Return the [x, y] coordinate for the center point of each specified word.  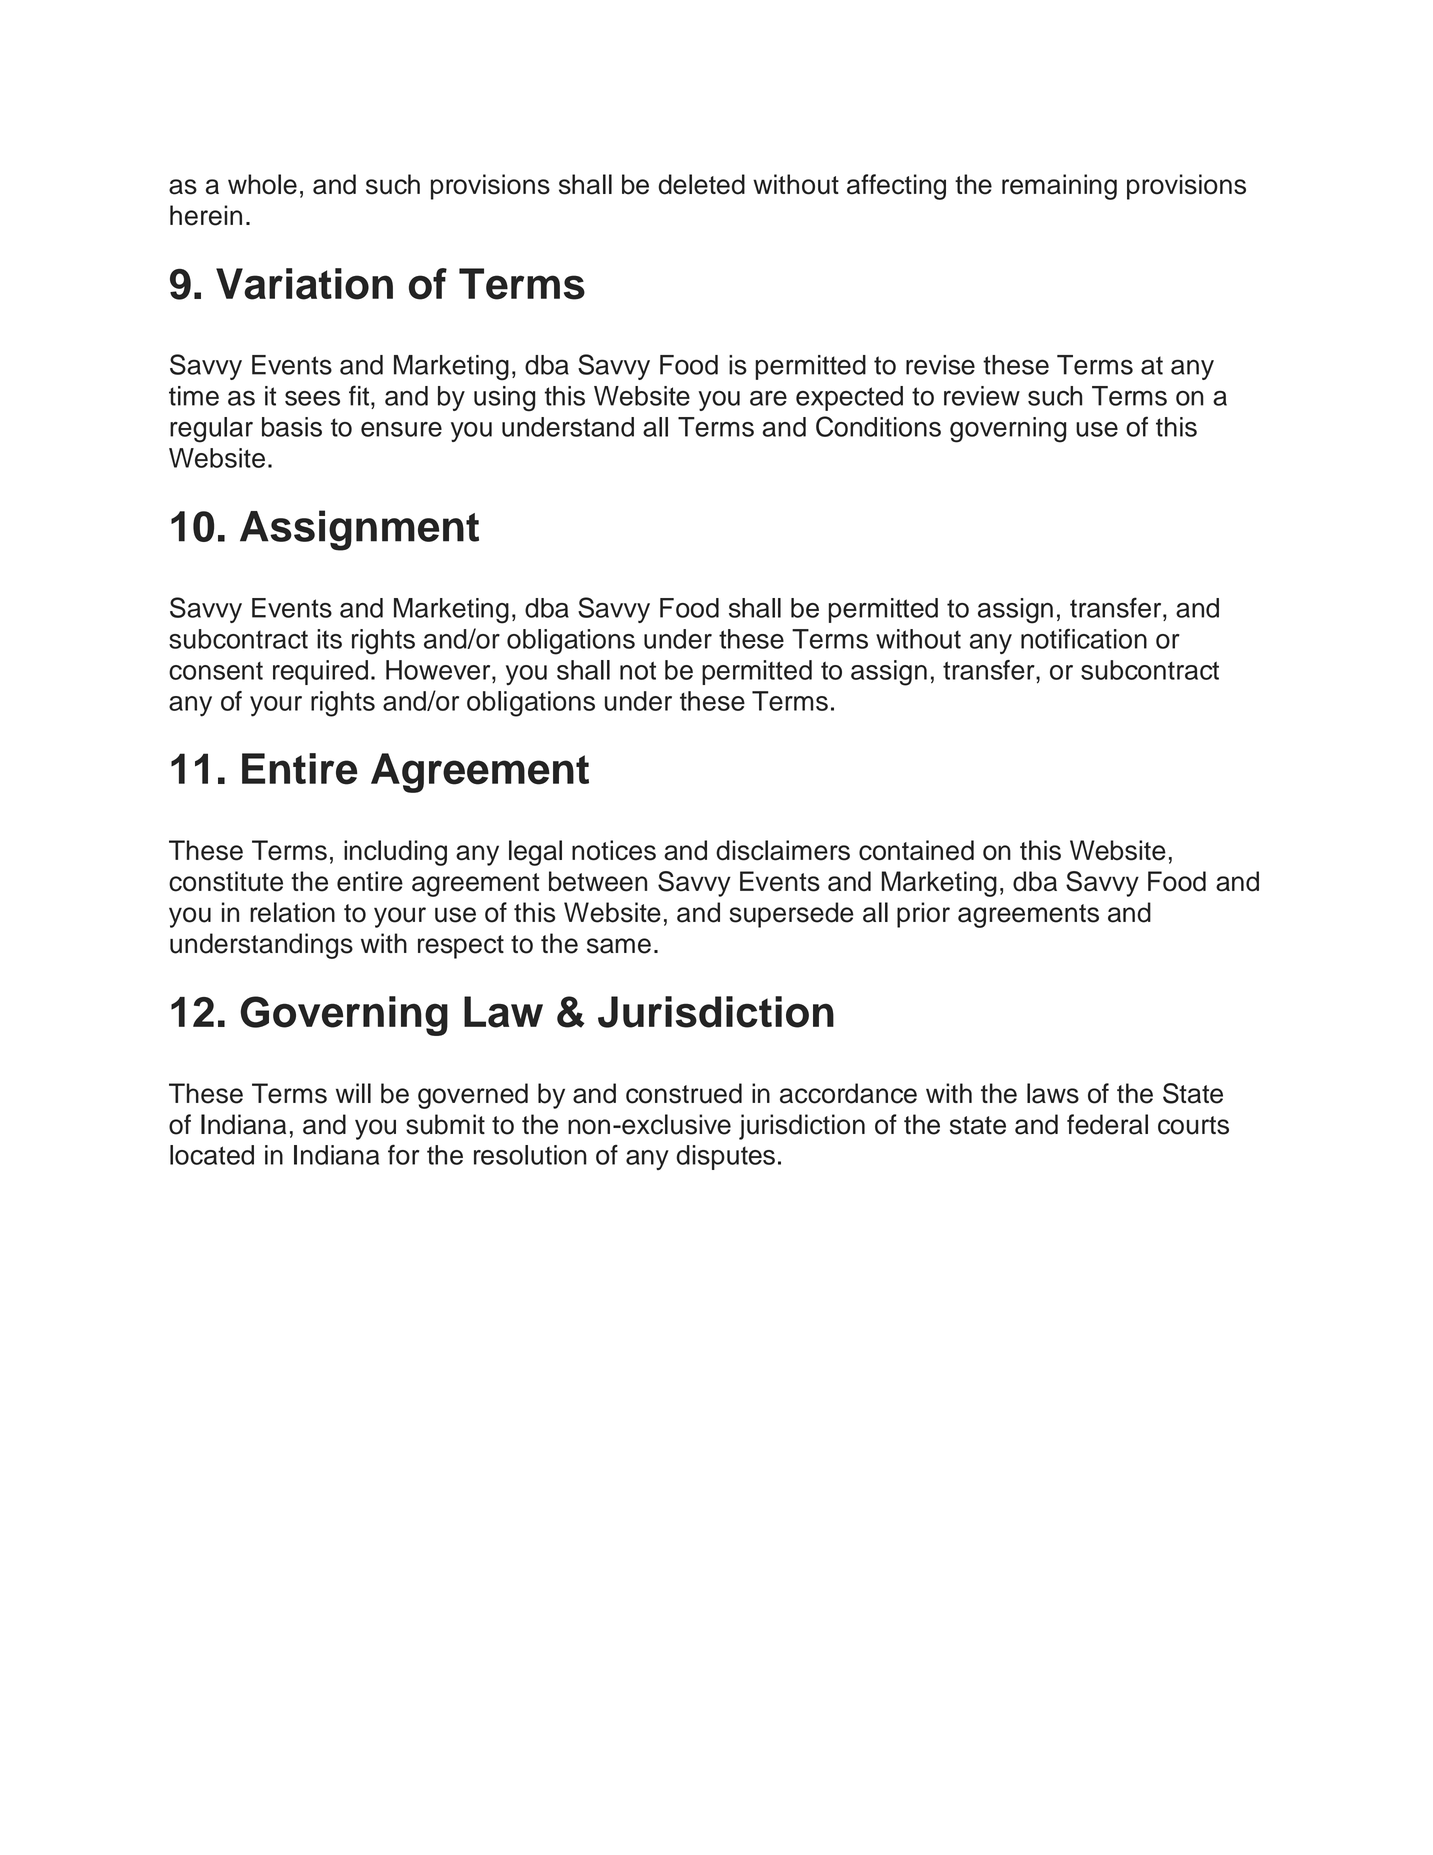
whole [262, 184]
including [395, 853]
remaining [1059, 187]
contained [916, 850]
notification [1084, 638]
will [353, 1093]
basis [292, 427]
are [768, 398]
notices [614, 850]
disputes [725, 1157]
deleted [701, 184]
